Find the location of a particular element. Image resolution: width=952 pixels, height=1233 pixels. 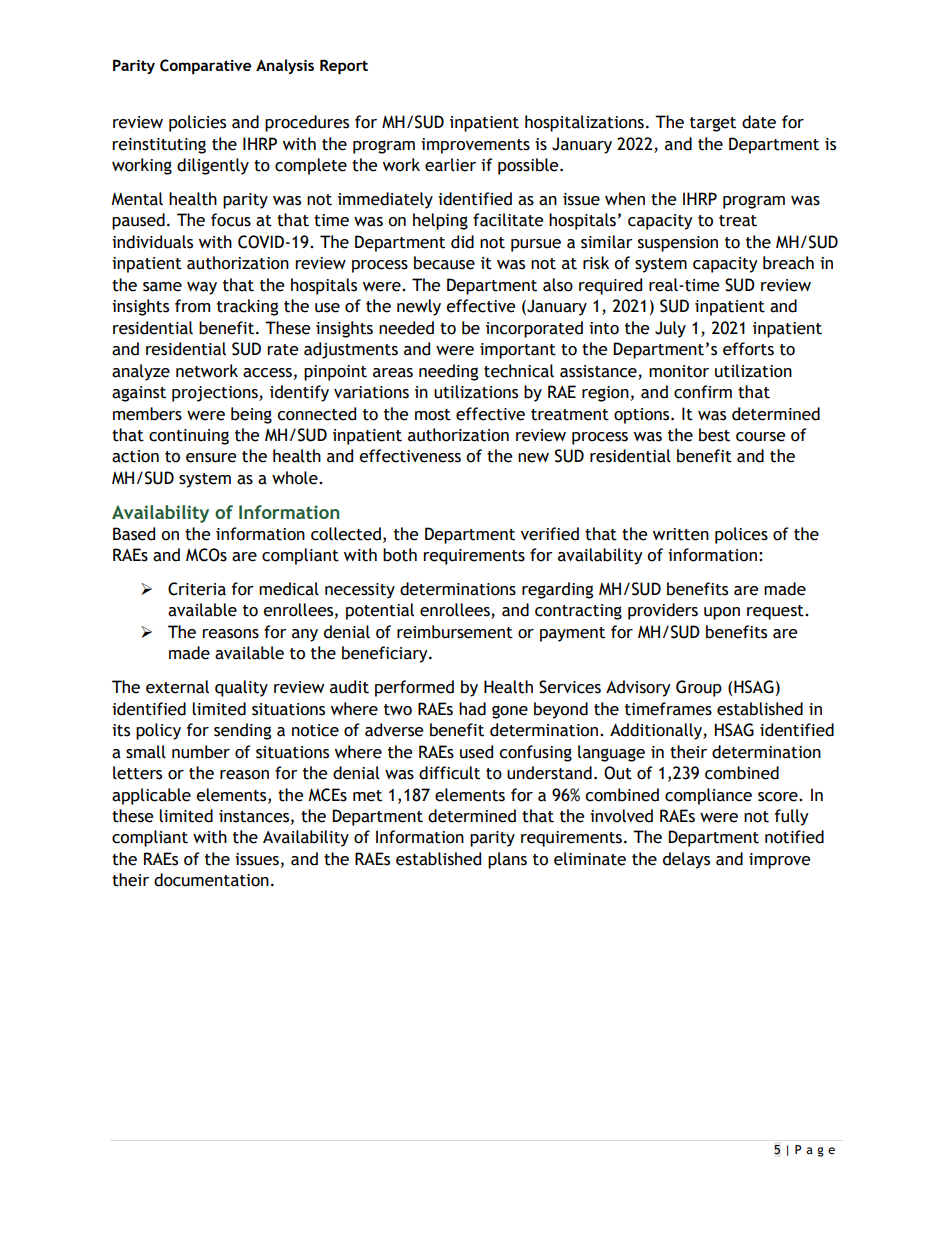

policies is located at coordinates (197, 123).
